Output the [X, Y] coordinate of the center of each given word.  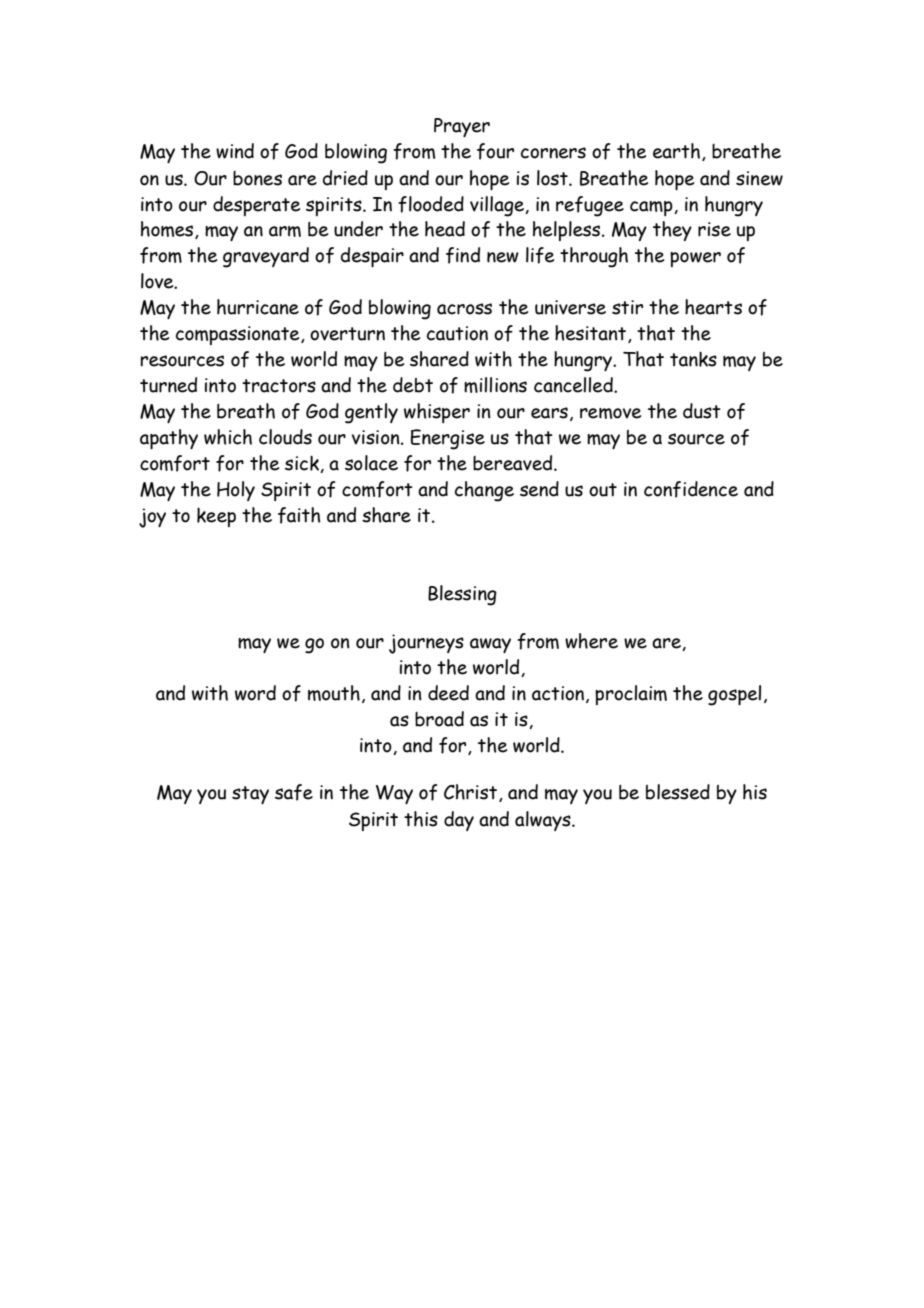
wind [235, 151]
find [463, 255]
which [228, 437]
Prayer [462, 127]
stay [250, 795]
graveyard [266, 257]
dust [702, 411]
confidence [691, 489]
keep [216, 517]
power [695, 259]
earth [676, 151]
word [255, 693]
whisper [437, 413]
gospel [734, 695]
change [484, 491]
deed [448, 693]
